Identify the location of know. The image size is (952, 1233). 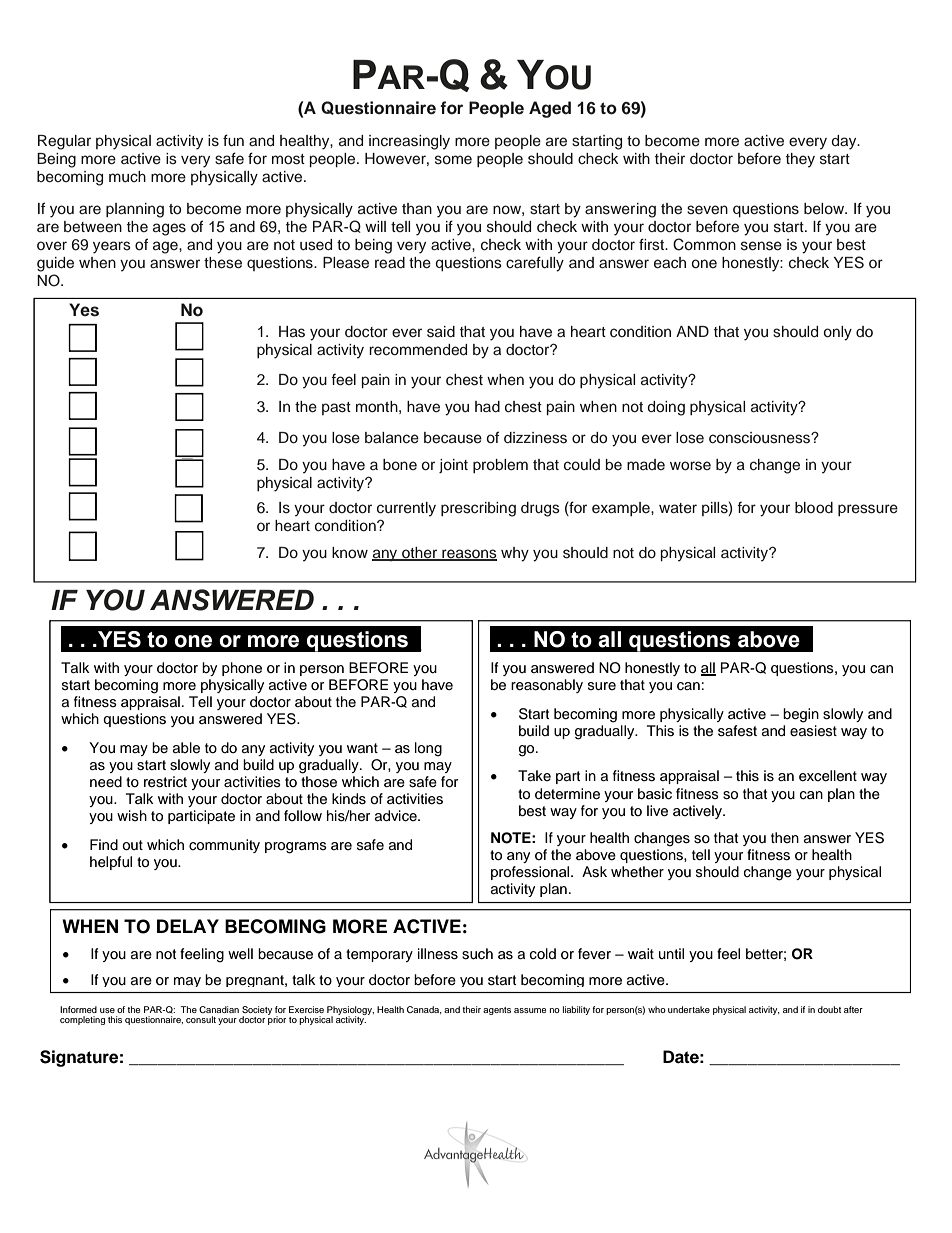
(350, 552).
